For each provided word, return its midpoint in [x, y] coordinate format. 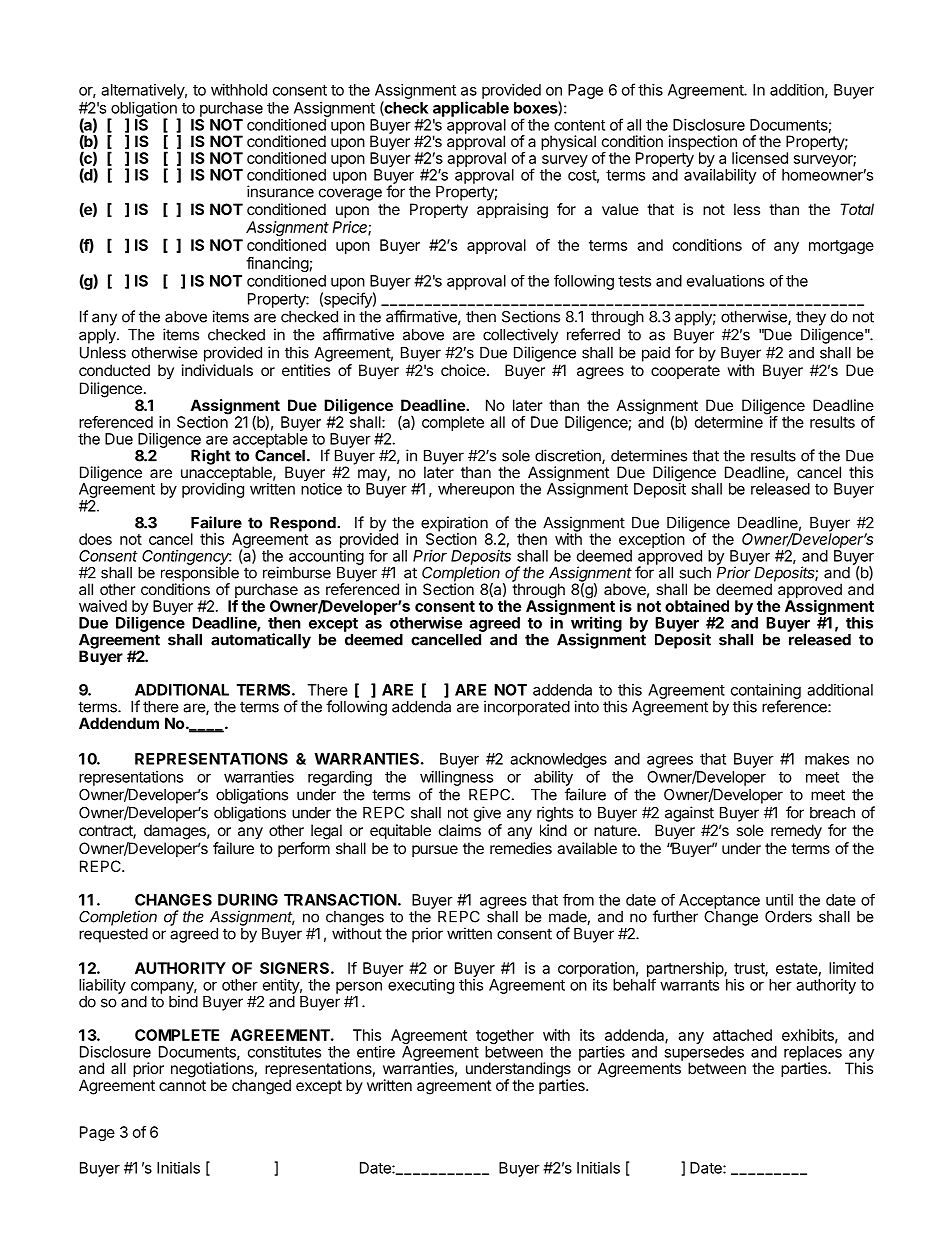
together [505, 1038]
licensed [760, 158]
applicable [471, 109]
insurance [280, 191]
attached [742, 1035]
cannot [182, 1085]
